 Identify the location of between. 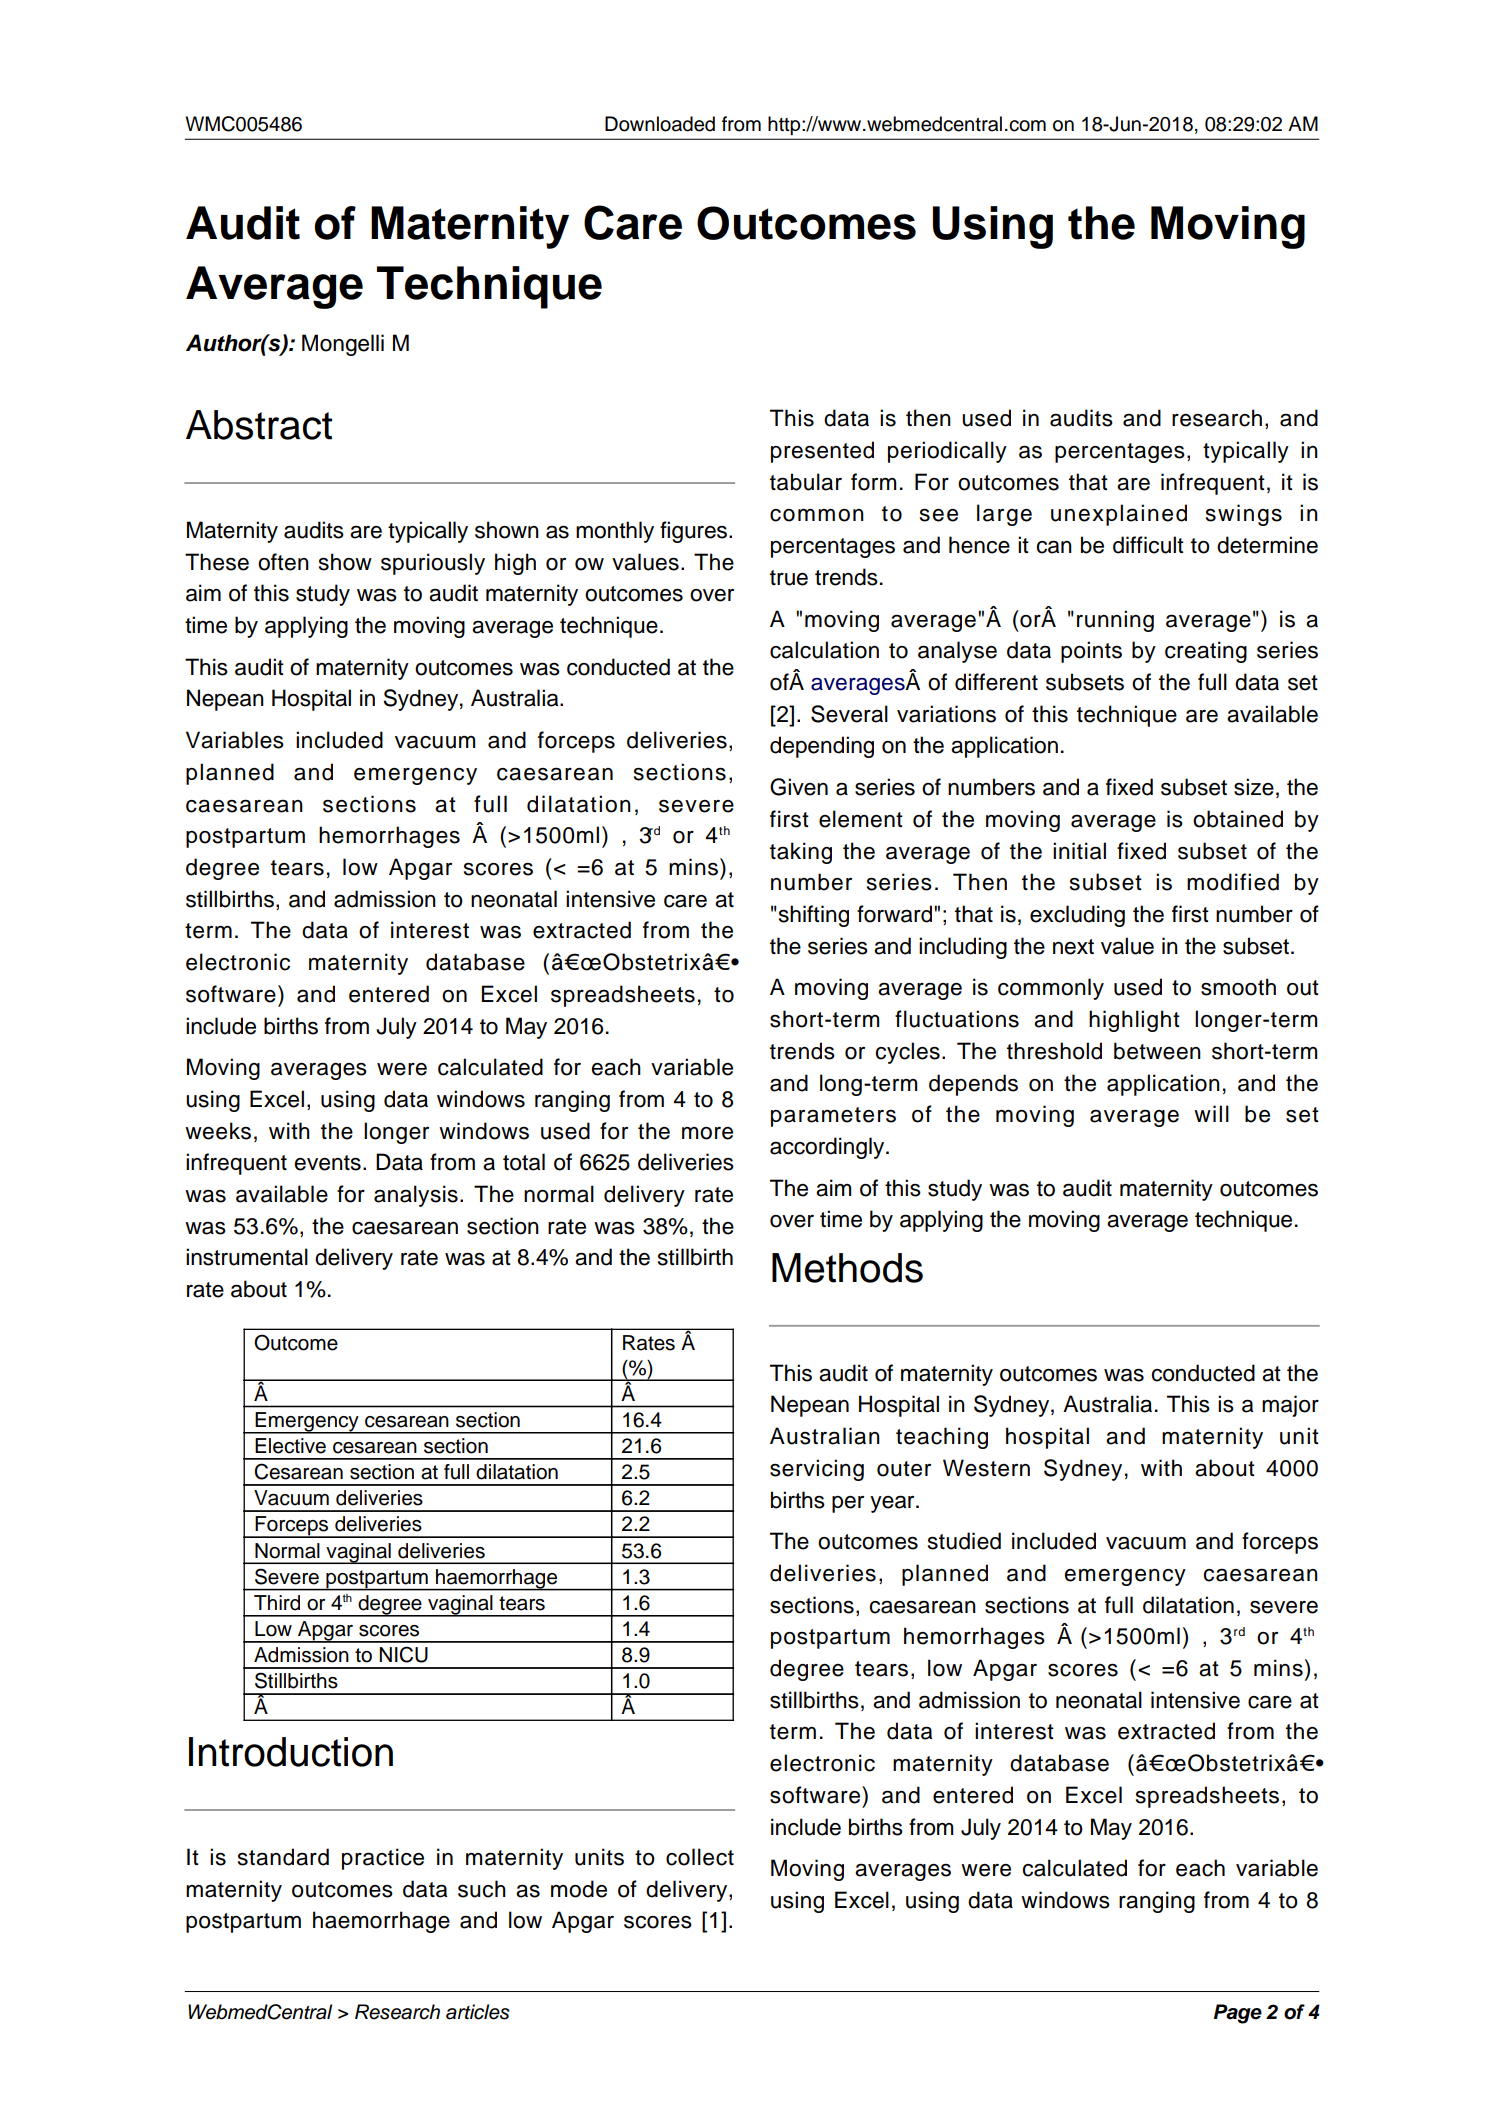
(1157, 1051).
